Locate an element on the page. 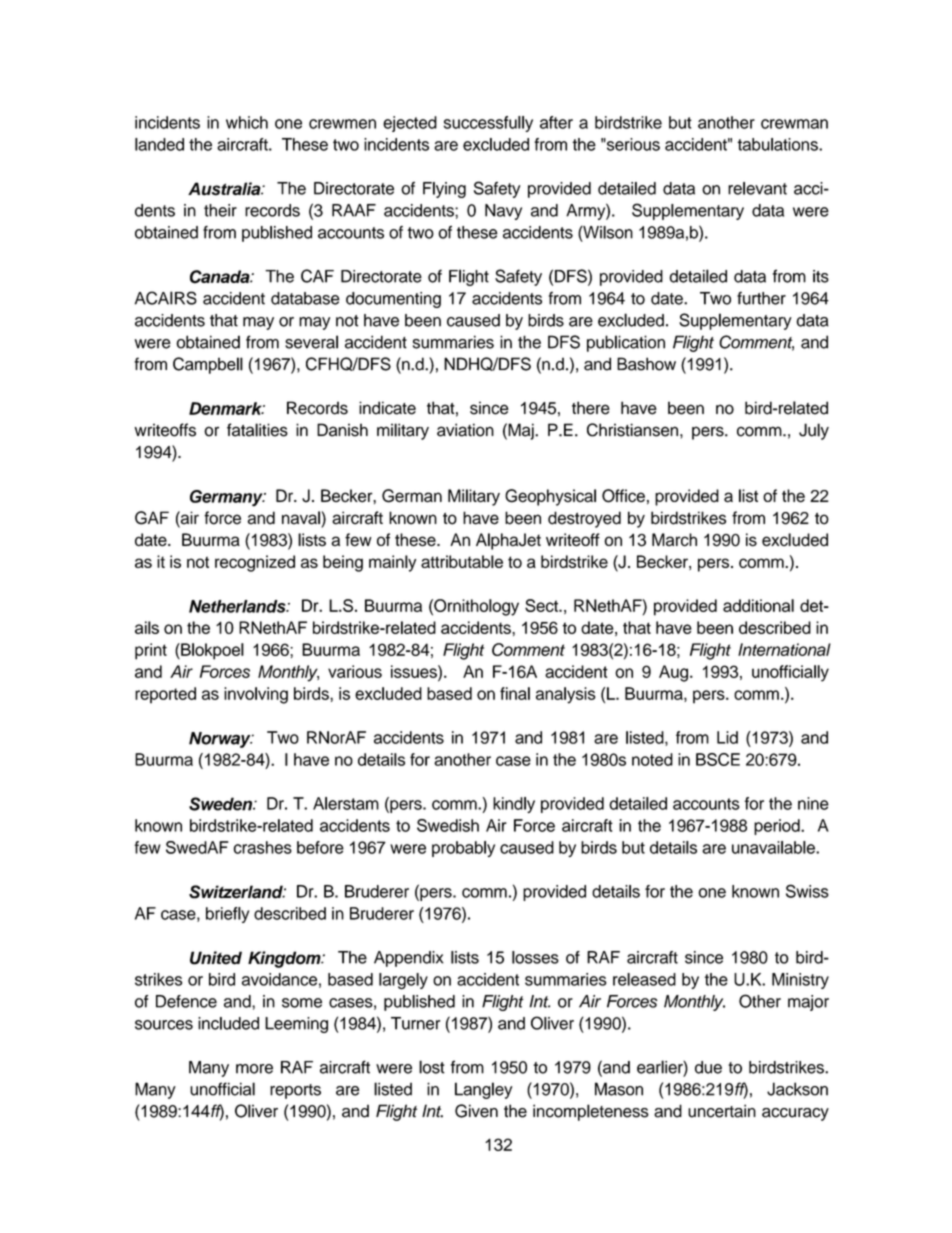  probably is located at coordinates (463, 849).
